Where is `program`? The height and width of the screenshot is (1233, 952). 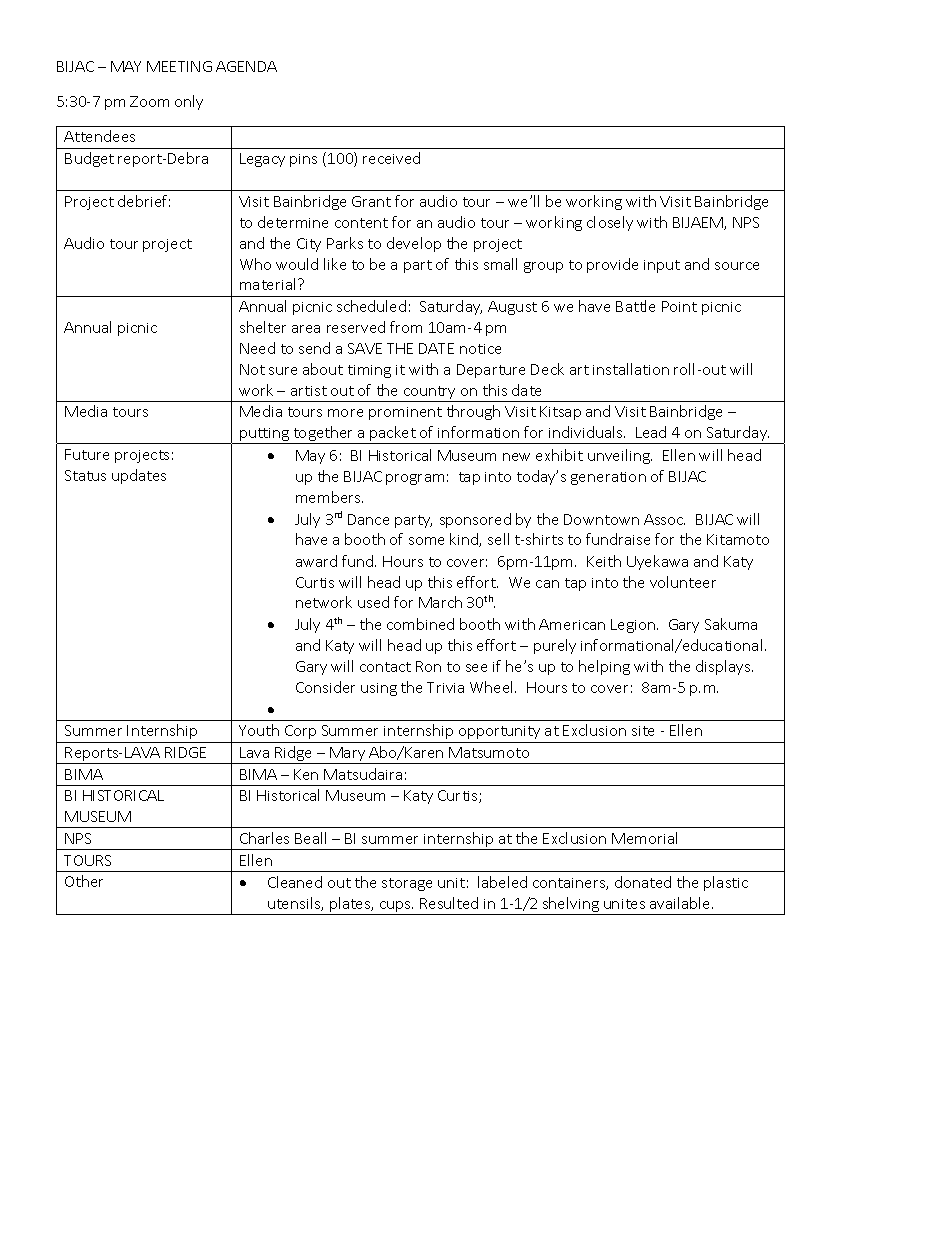
program is located at coordinates (415, 479).
